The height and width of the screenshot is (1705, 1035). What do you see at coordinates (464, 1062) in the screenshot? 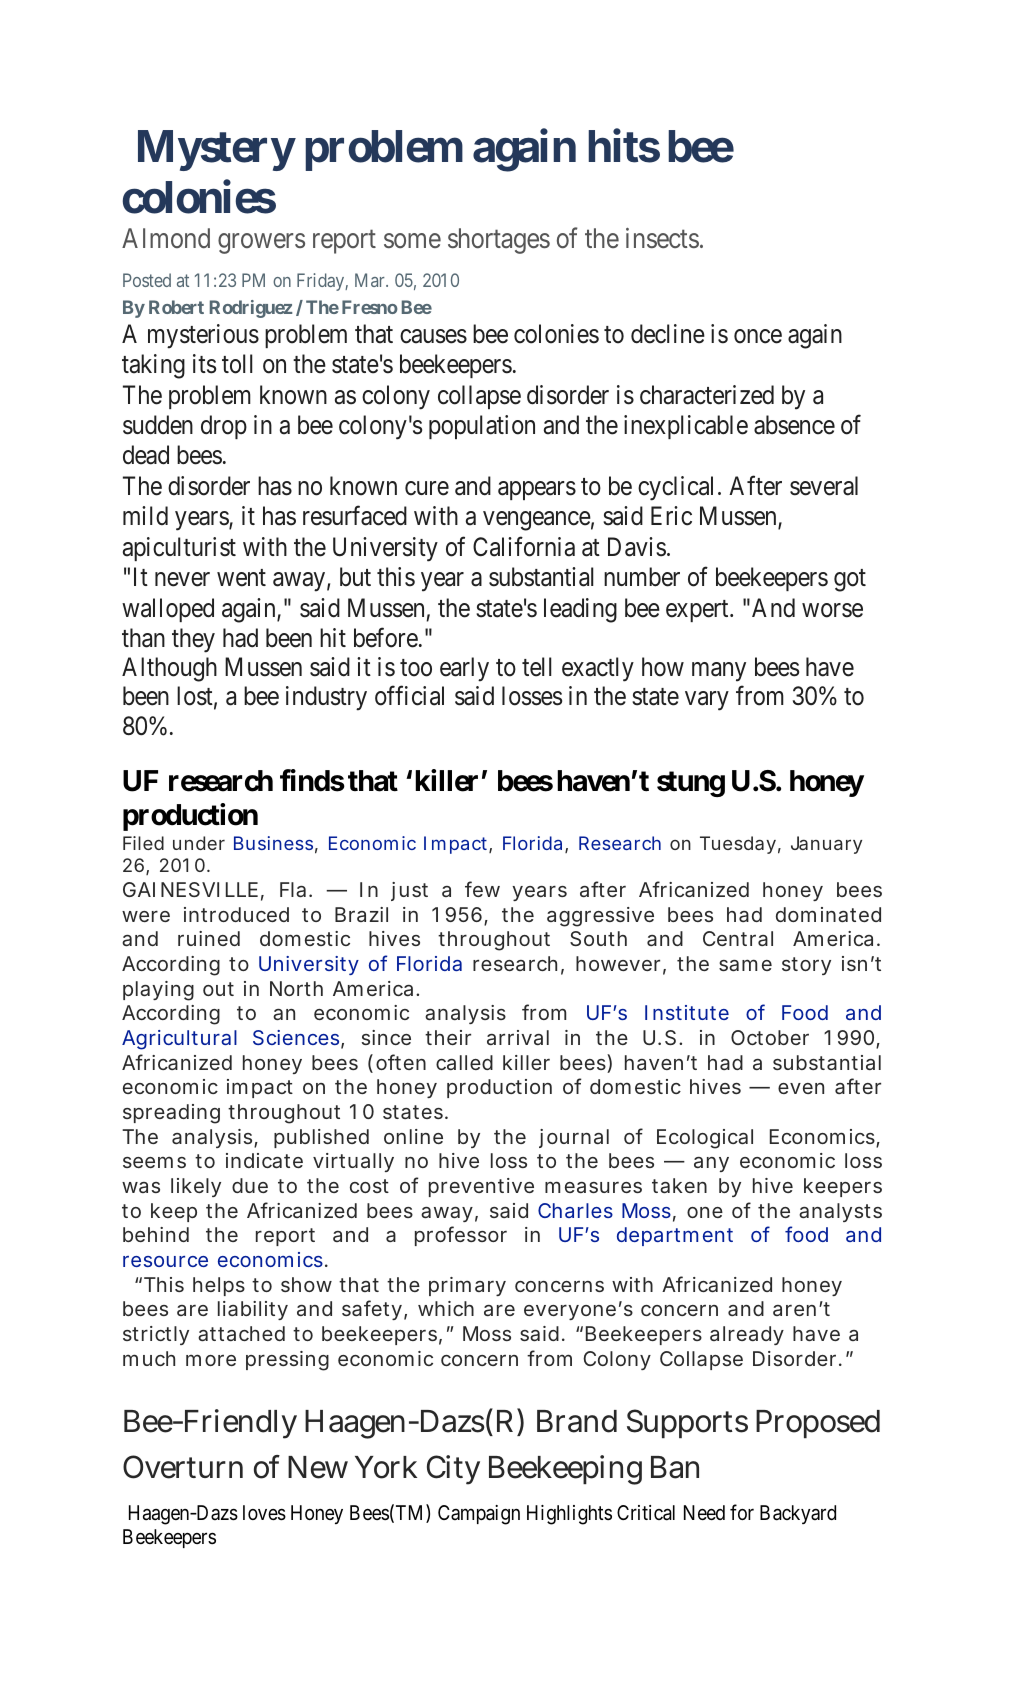
I see `called` at bounding box center [464, 1062].
